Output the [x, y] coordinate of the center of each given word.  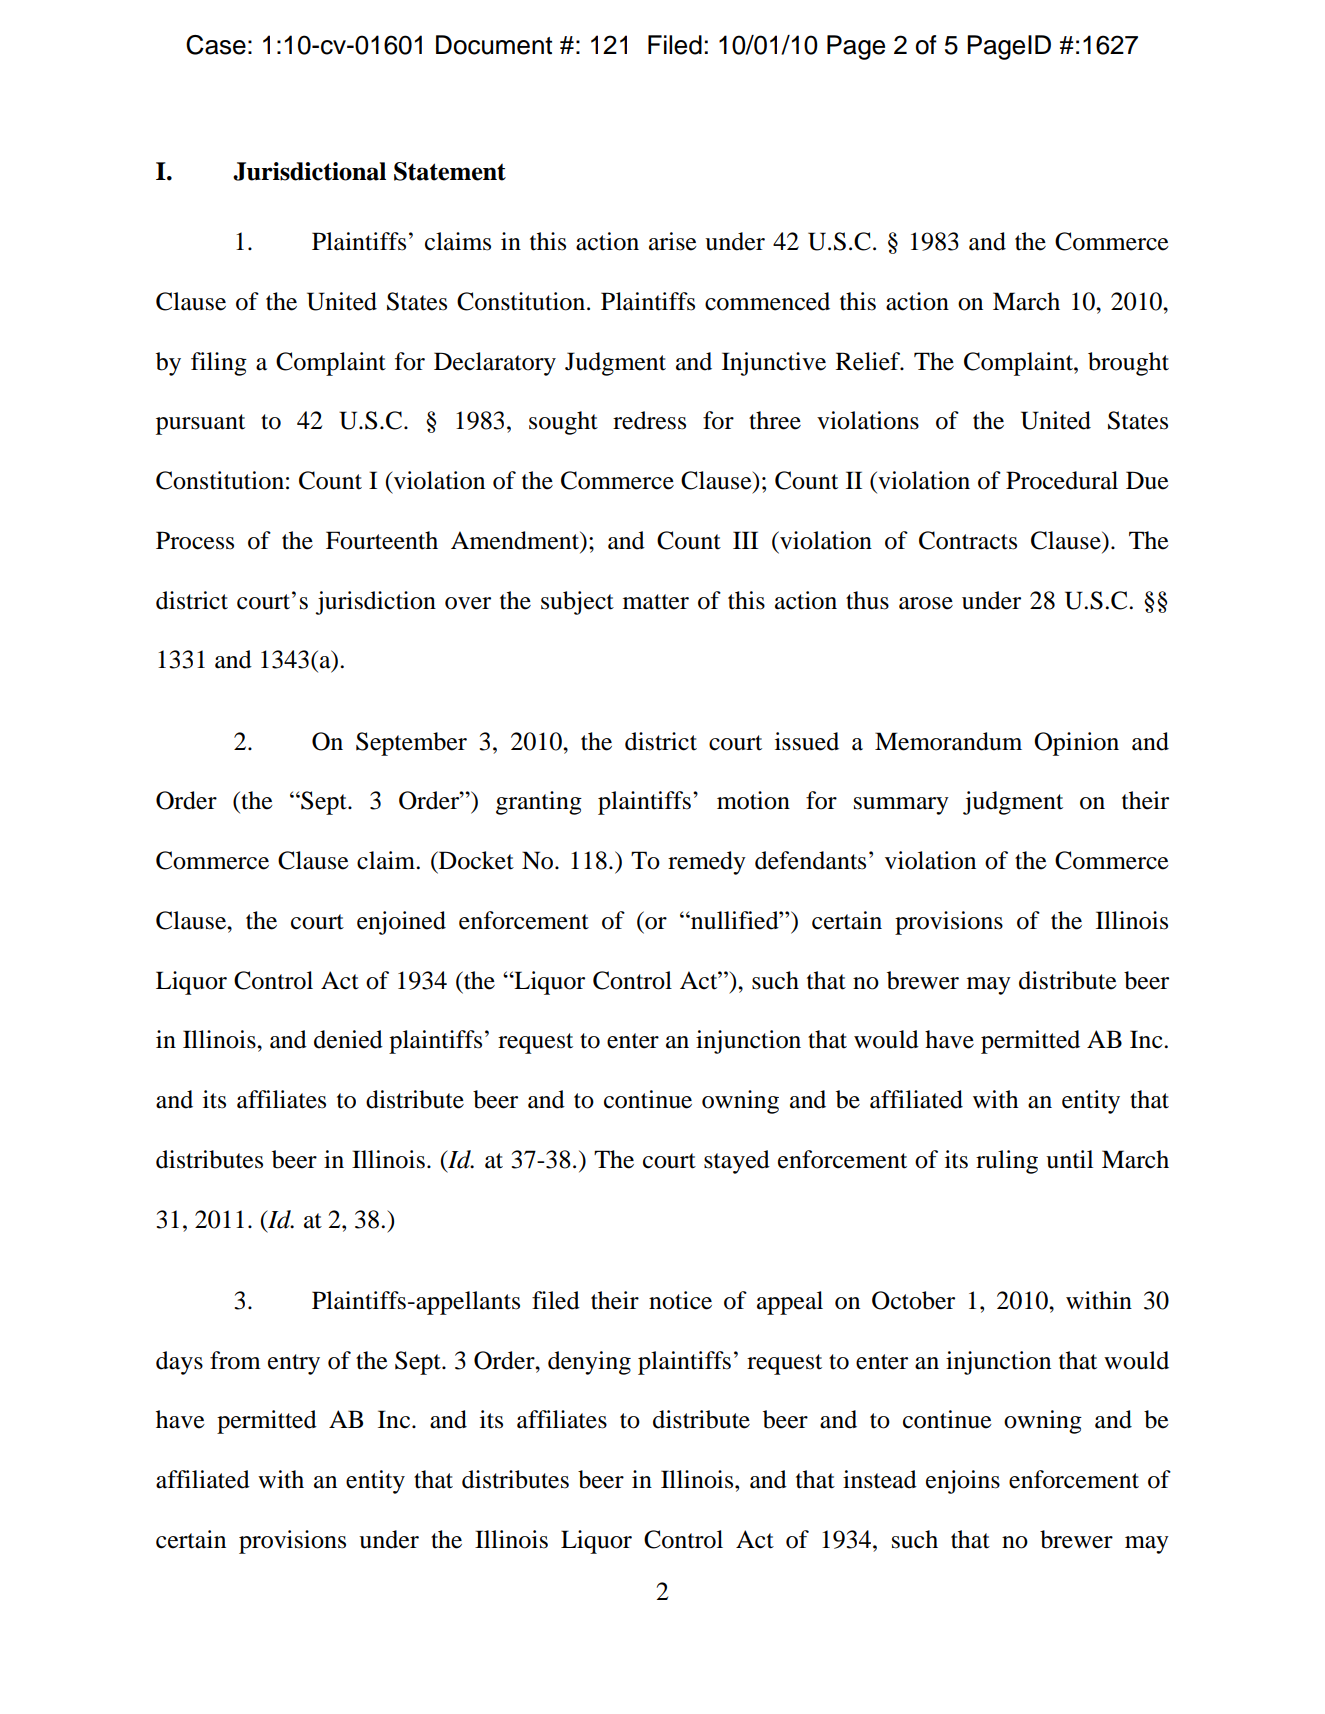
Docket [475, 860]
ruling [1007, 1162]
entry [294, 1364]
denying [589, 1363]
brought [1128, 364]
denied [348, 1039]
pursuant [200, 424]
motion [753, 800]
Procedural [1062, 480]
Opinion [1076, 744]
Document [494, 45]
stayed [737, 1162]
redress [649, 420]
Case [216, 45]
